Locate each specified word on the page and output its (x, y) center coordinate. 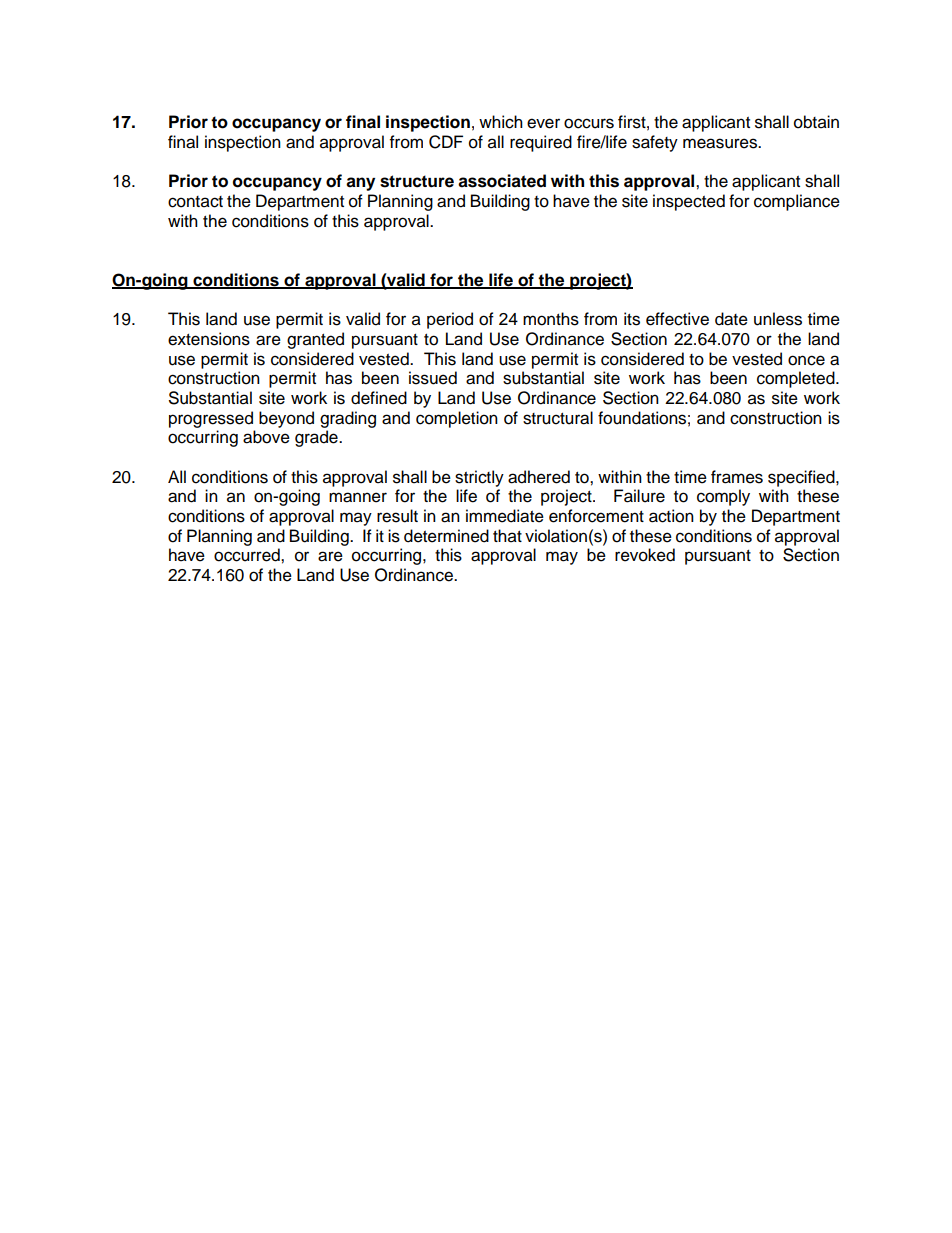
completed (797, 379)
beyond (286, 419)
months (551, 319)
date (731, 319)
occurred (248, 555)
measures (721, 143)
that (507, 536)
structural (558, 418)
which (501, 122)
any (360, 184)
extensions (209, 339)
